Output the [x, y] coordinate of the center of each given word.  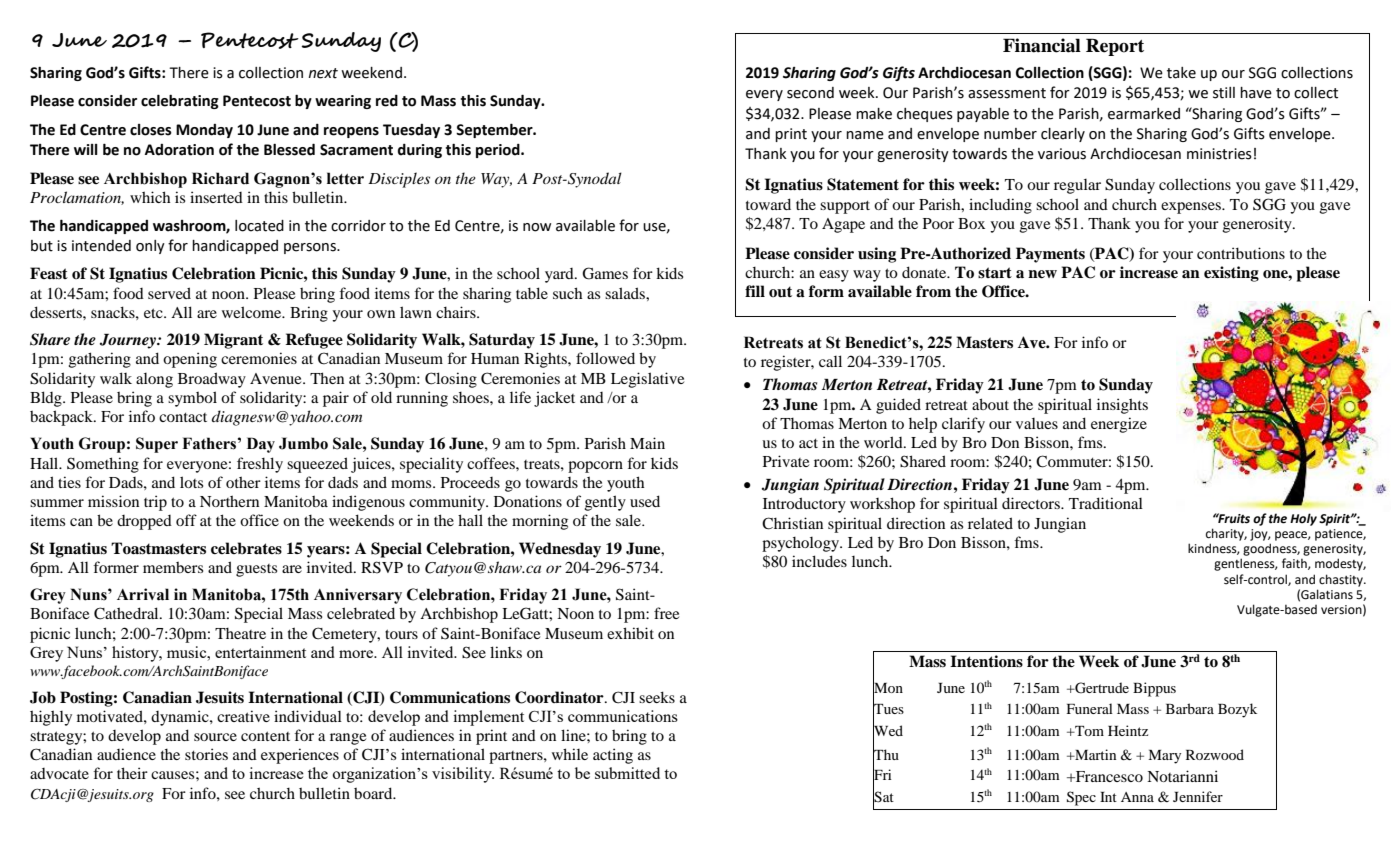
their [132, 773]
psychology [802, 544]
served [169, 293]
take [1181, 73]
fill [755, 291]
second [810, 93]
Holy [1303, 519]
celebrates [246, 548]
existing [1231, 274]
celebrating [180, 101]
